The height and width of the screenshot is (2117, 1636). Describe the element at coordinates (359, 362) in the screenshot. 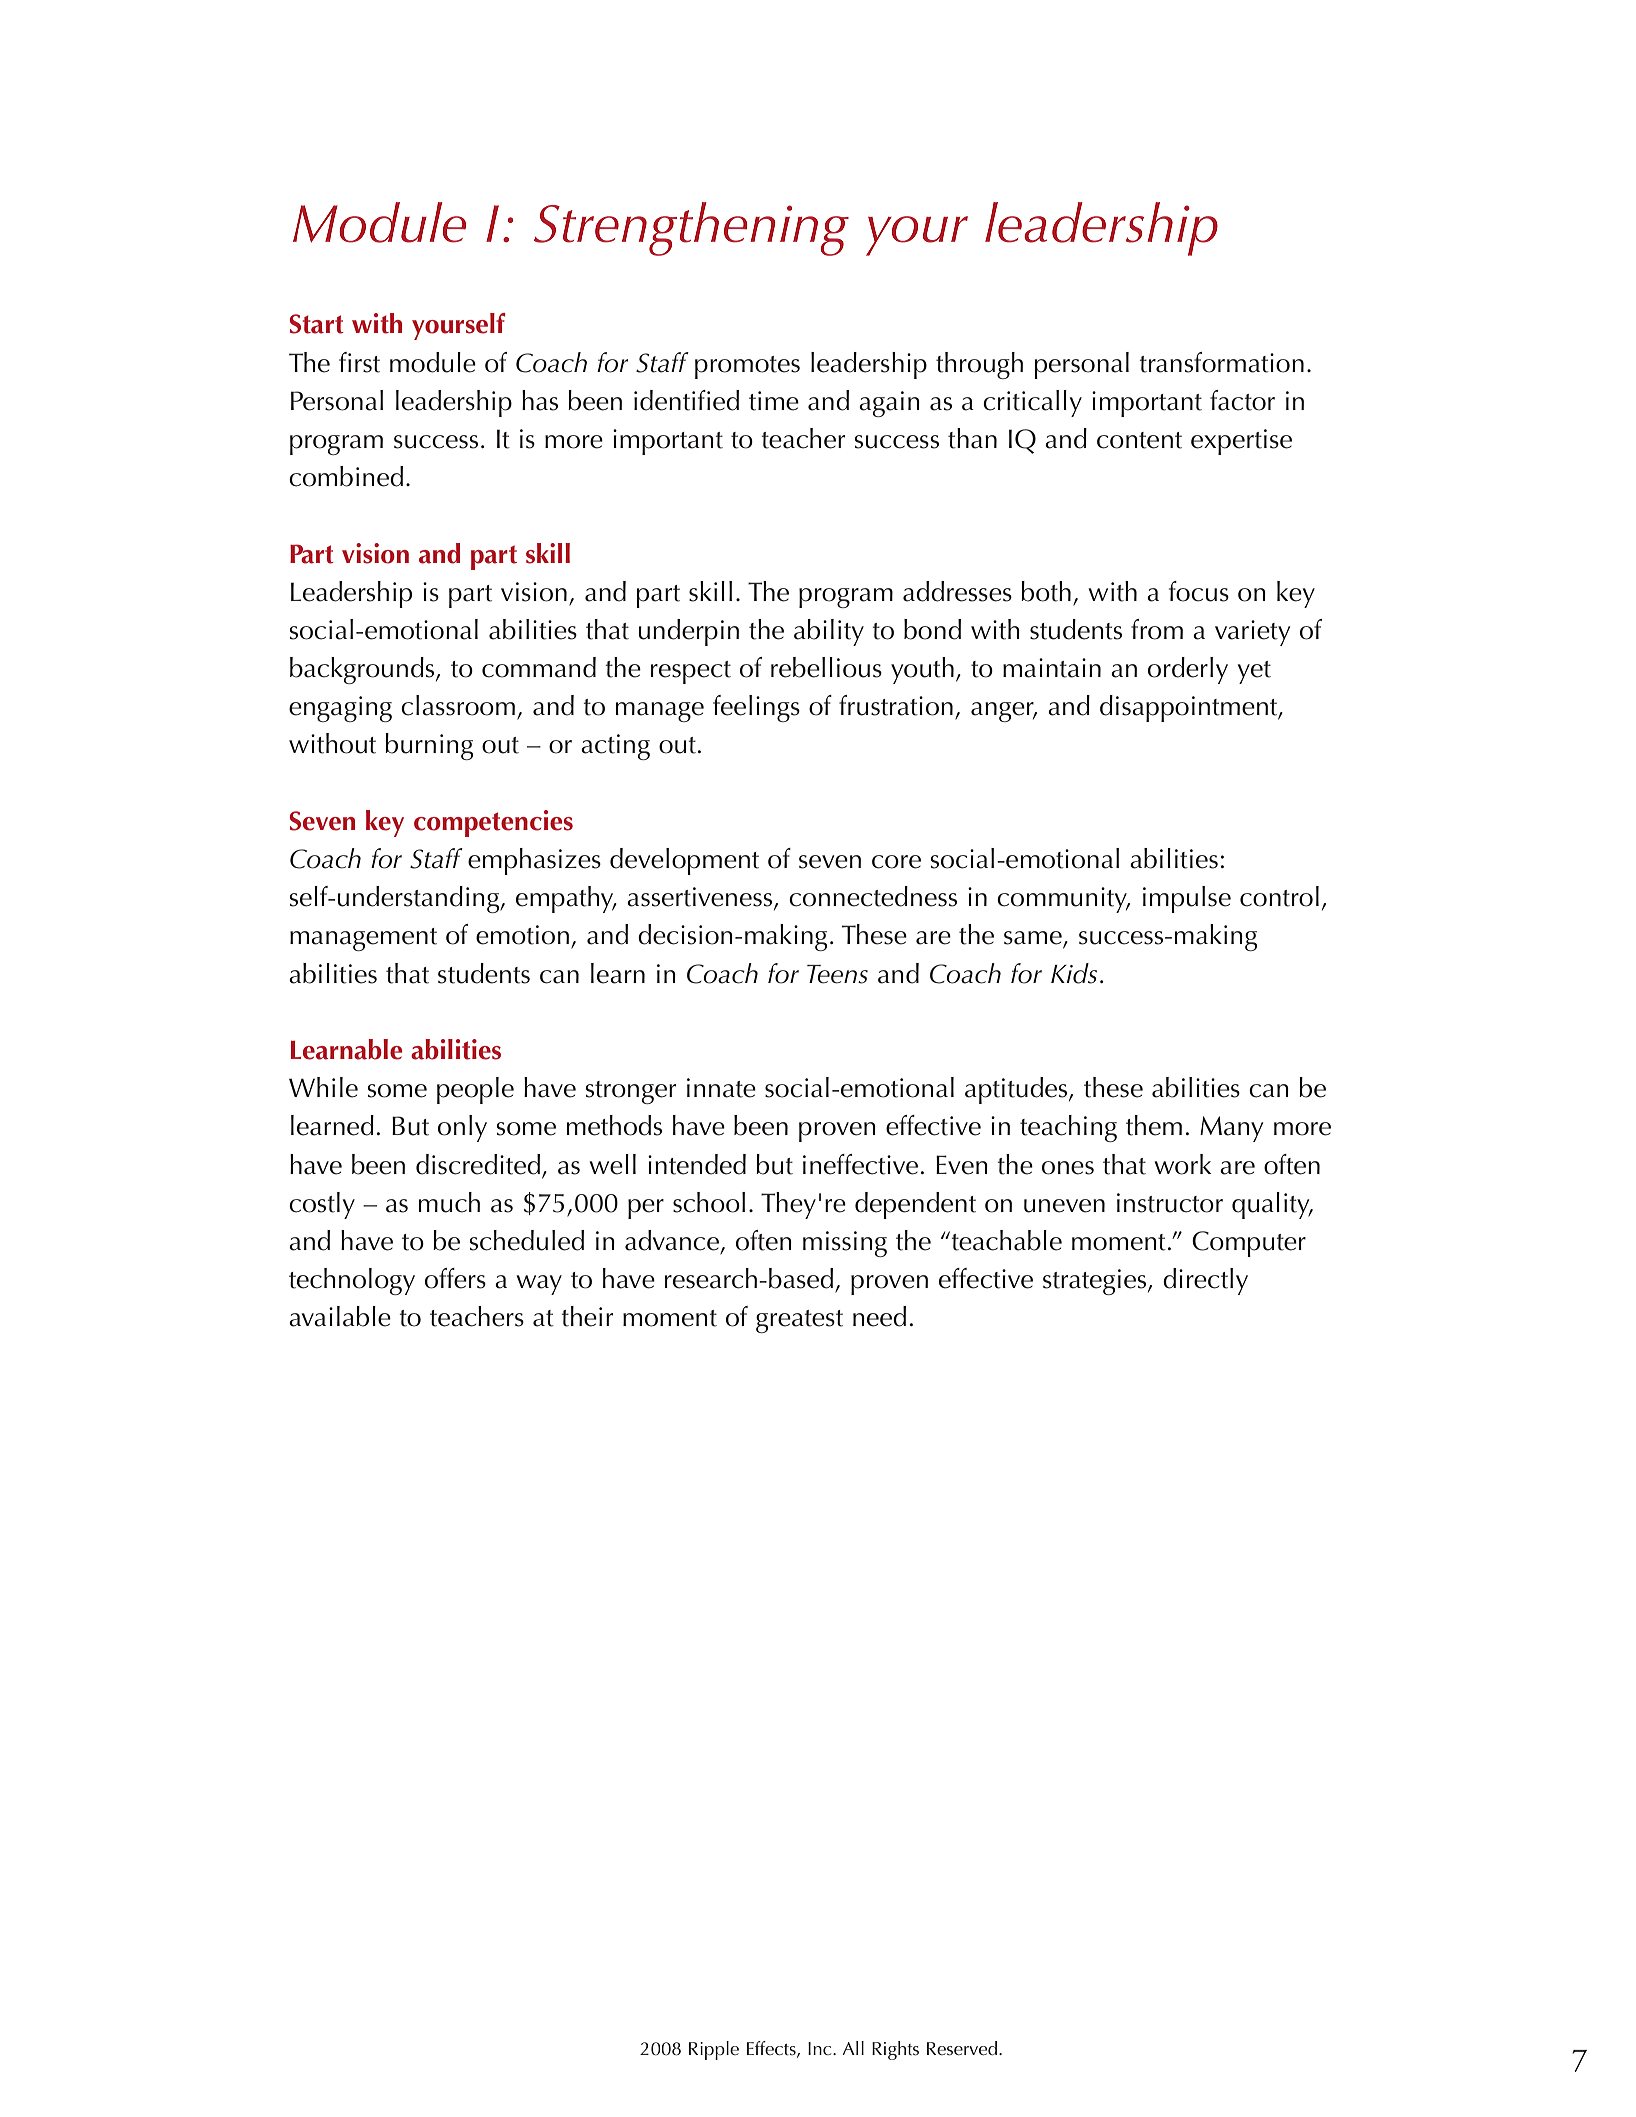

I see `first` at that location.
